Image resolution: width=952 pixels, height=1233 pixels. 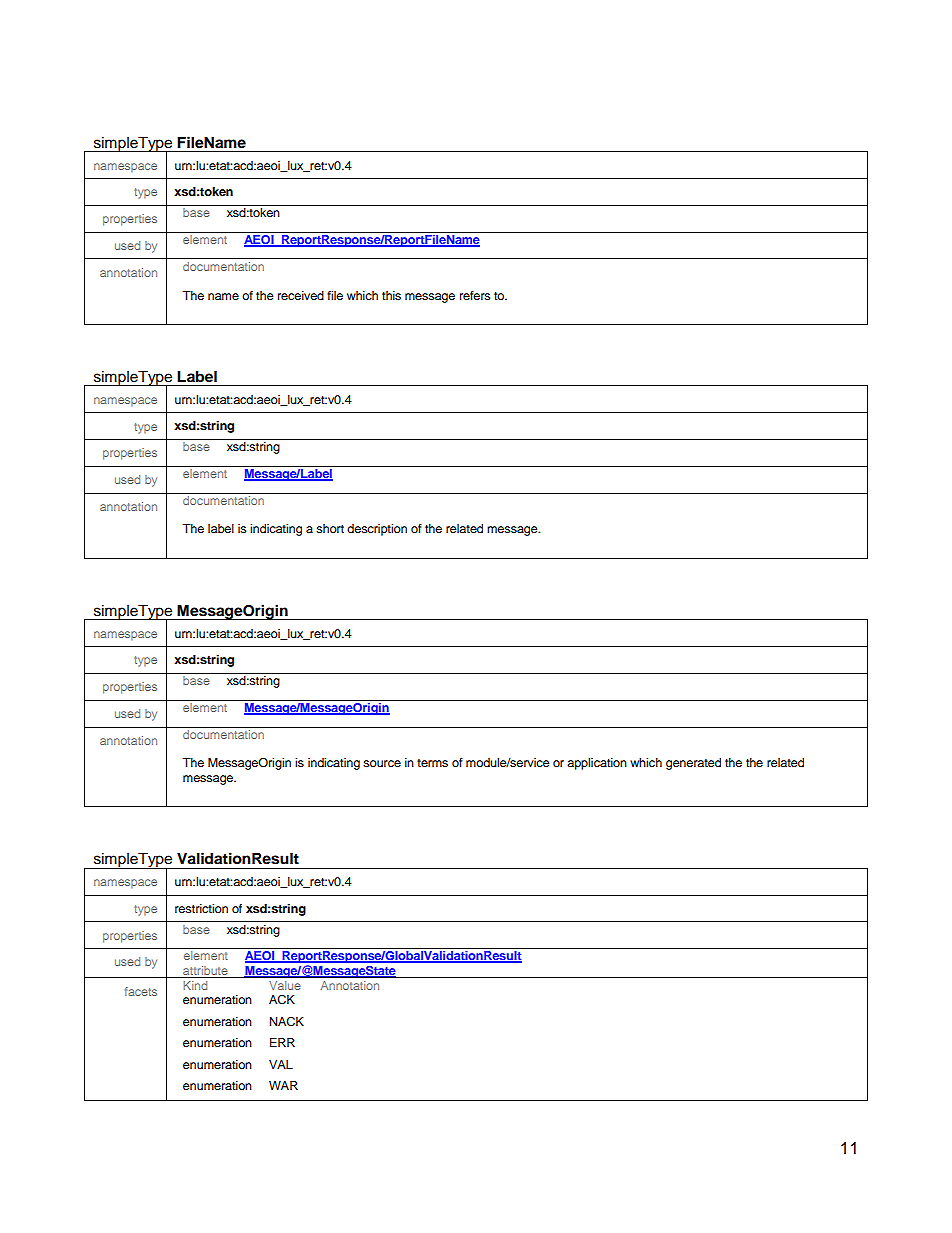 I want to click on received, so click(x=301, y=295).
